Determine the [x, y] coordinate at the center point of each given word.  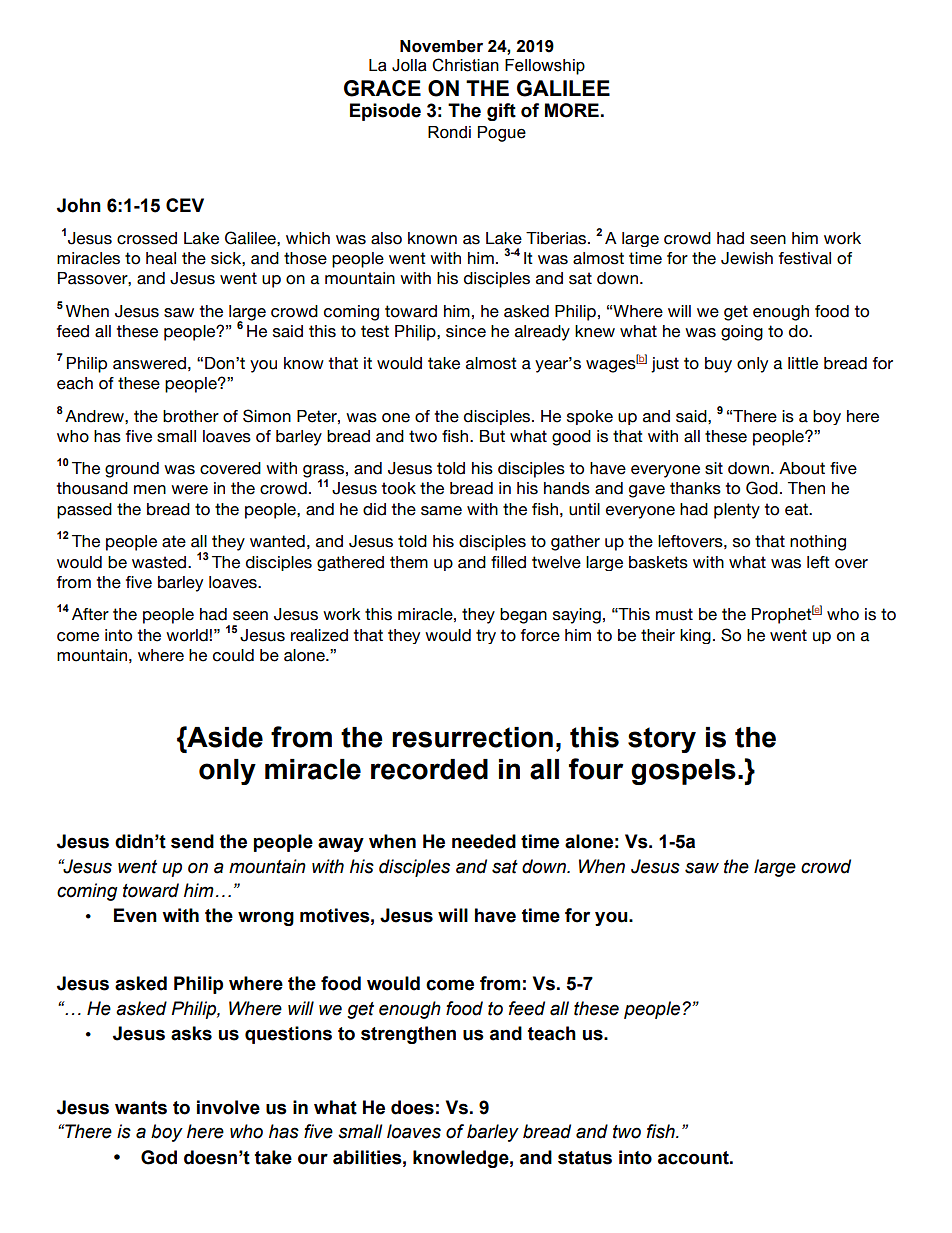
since [466, 331]
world [188, 635]
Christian [465, 65]
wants [141, 1108]
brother [191, 416]
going [742, 333]
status [585, 1158]
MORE [572, 110]
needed [484, 841]
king [695, 636]
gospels [683, 772]
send [192, 841]
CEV [185, 205]
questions [288, 1035]
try [486, 636]
